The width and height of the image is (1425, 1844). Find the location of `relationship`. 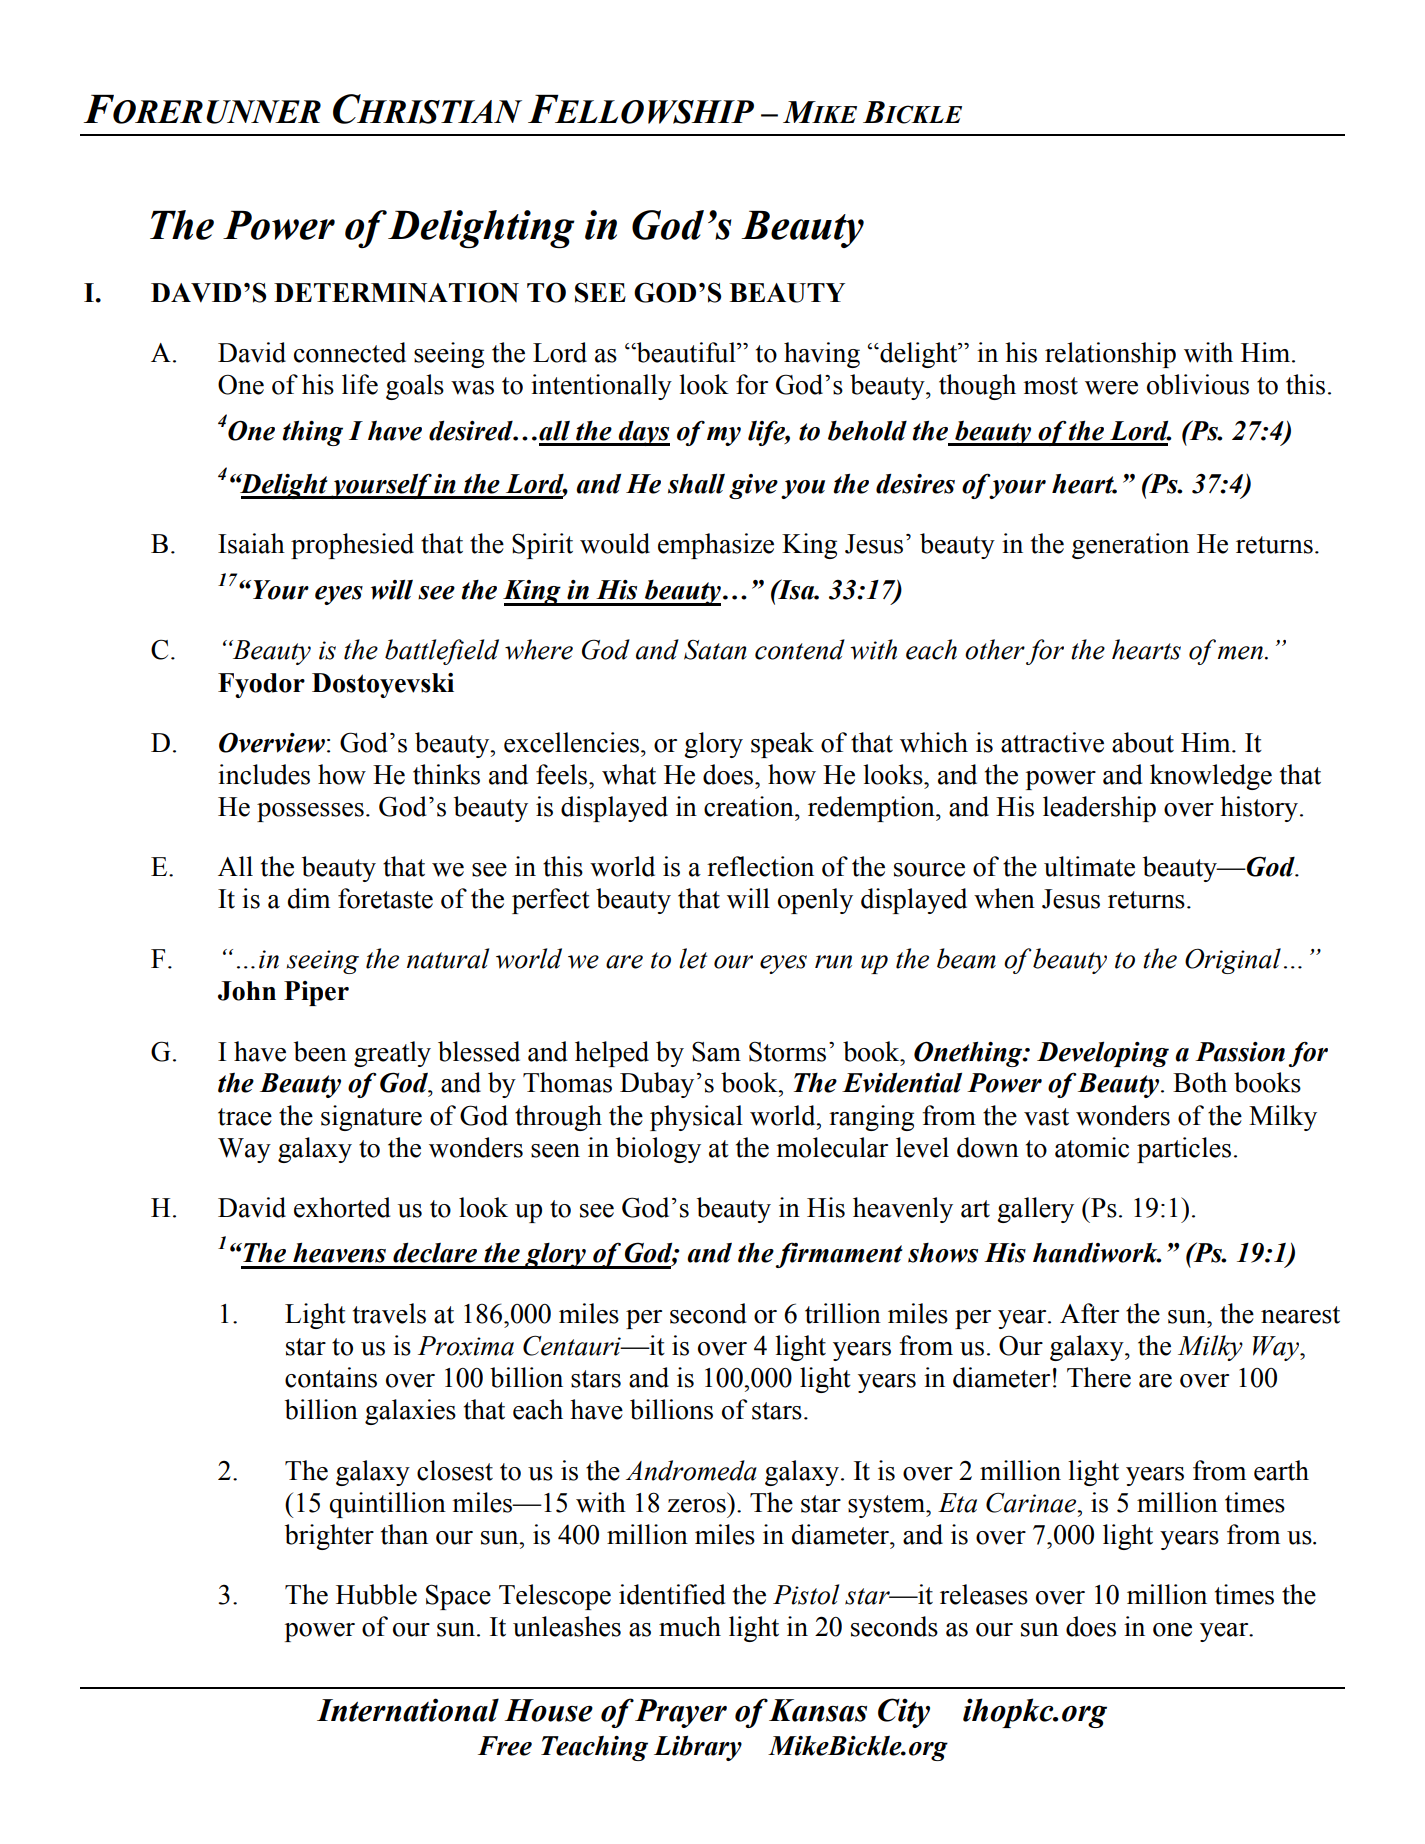

relationship is located at coordinates (1110, 355).
